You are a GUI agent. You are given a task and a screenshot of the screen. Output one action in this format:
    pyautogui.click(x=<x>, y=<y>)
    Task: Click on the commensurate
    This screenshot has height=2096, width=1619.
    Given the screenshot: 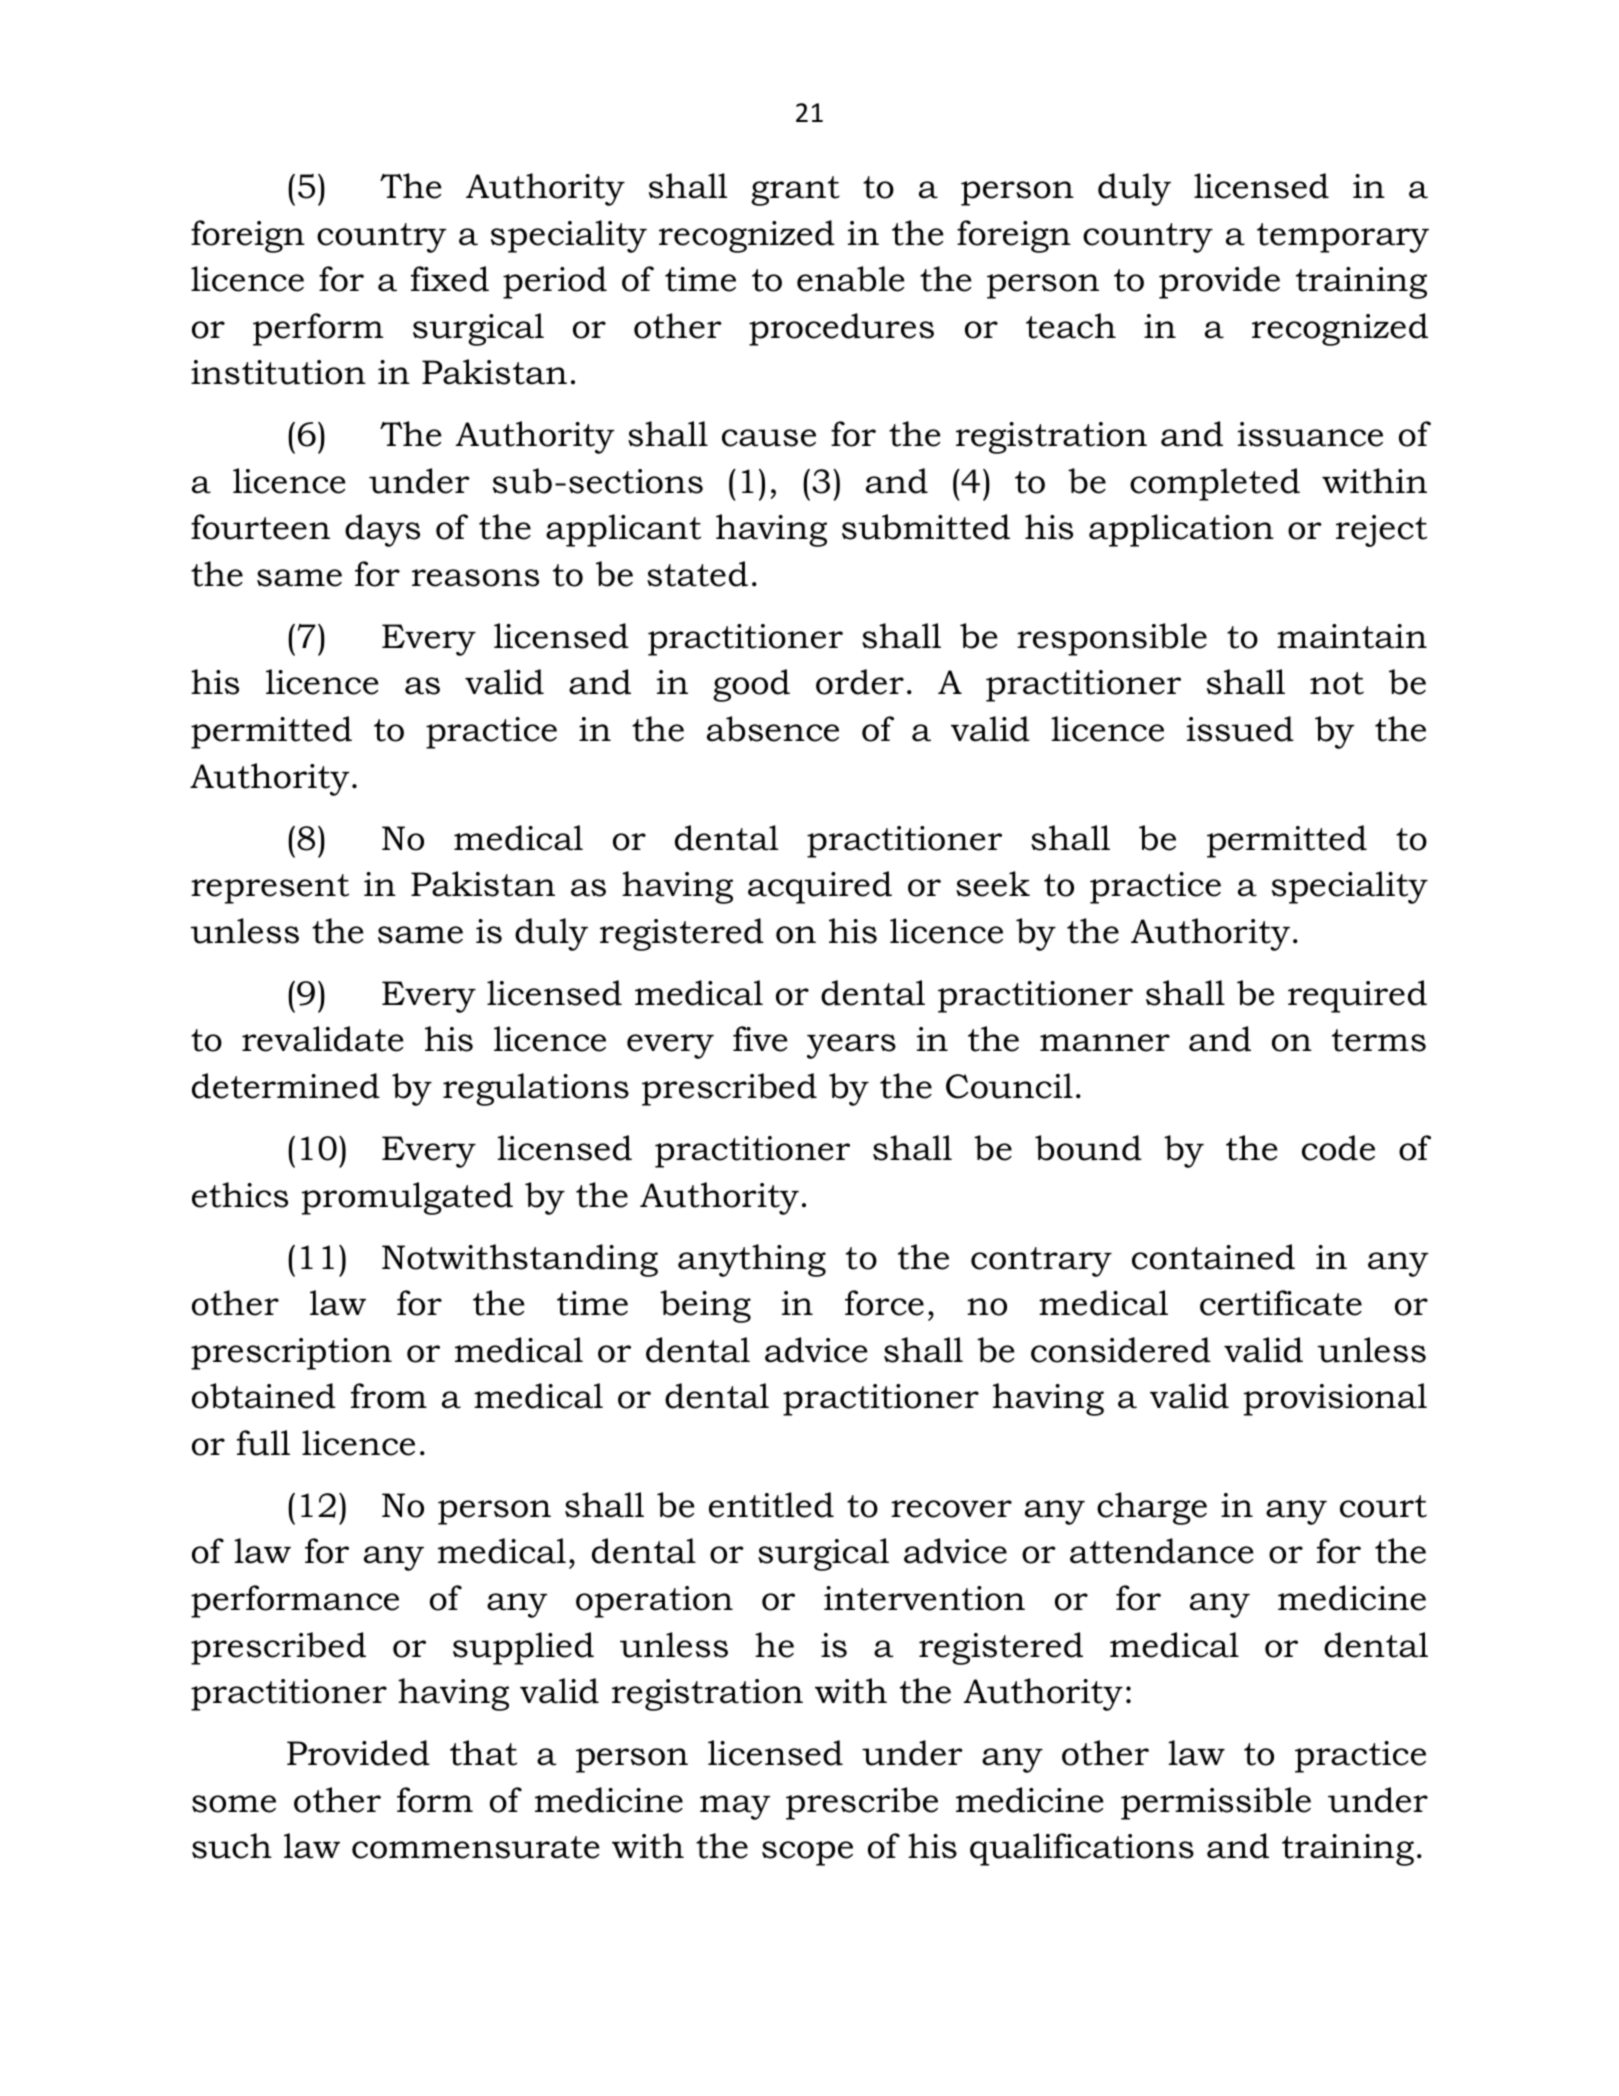 What is the action you would take?
    pyautogui.click(x=476, y=1847)
